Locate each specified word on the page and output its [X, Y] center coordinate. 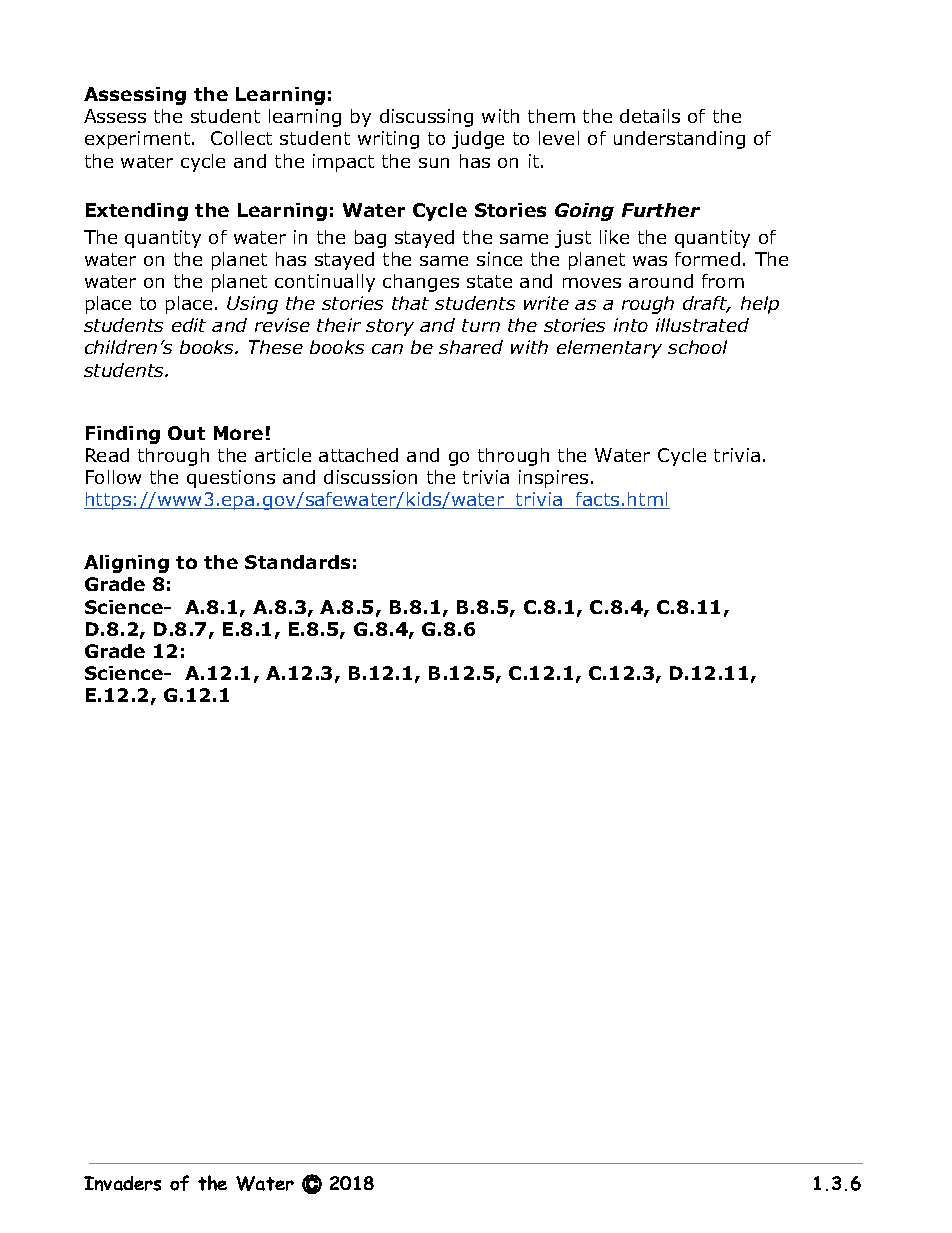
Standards [297, 562]
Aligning [126, 564]
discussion [370, 477]
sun [434, 163]
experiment [137, 140]
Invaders [122, 1183]
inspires [553, 479]
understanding [679, 140]
